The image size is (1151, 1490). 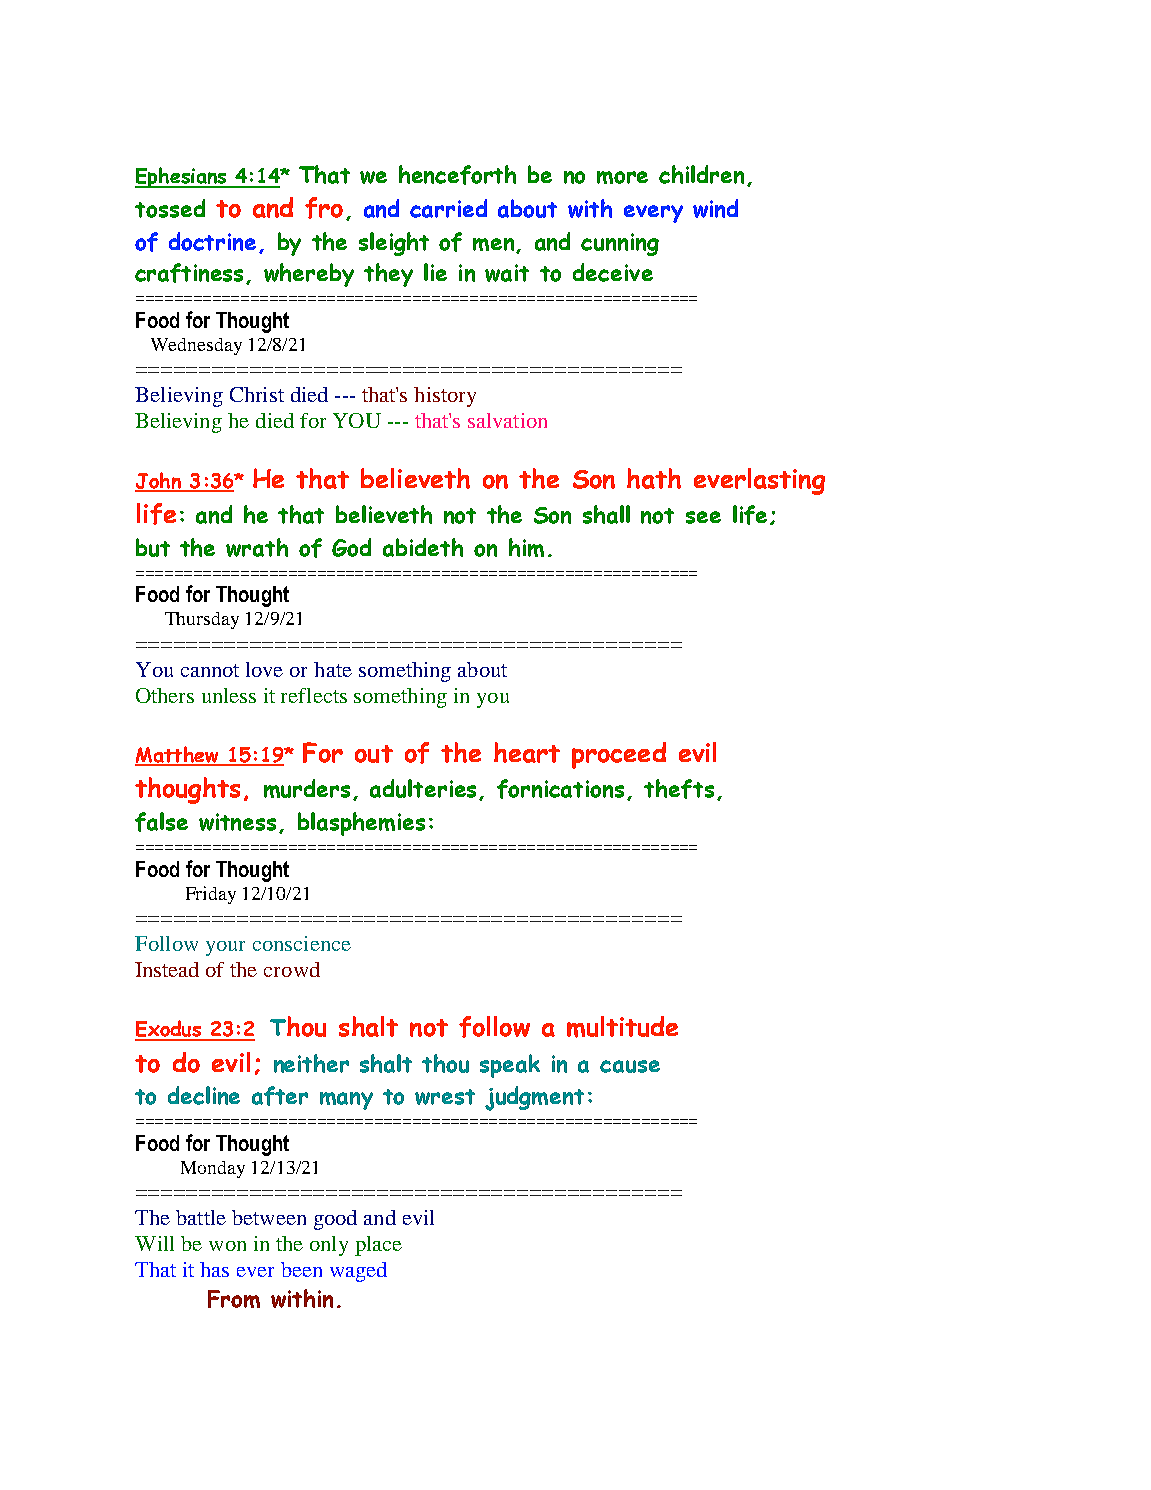 I want to click on carried, so click(x=448, y=208).
